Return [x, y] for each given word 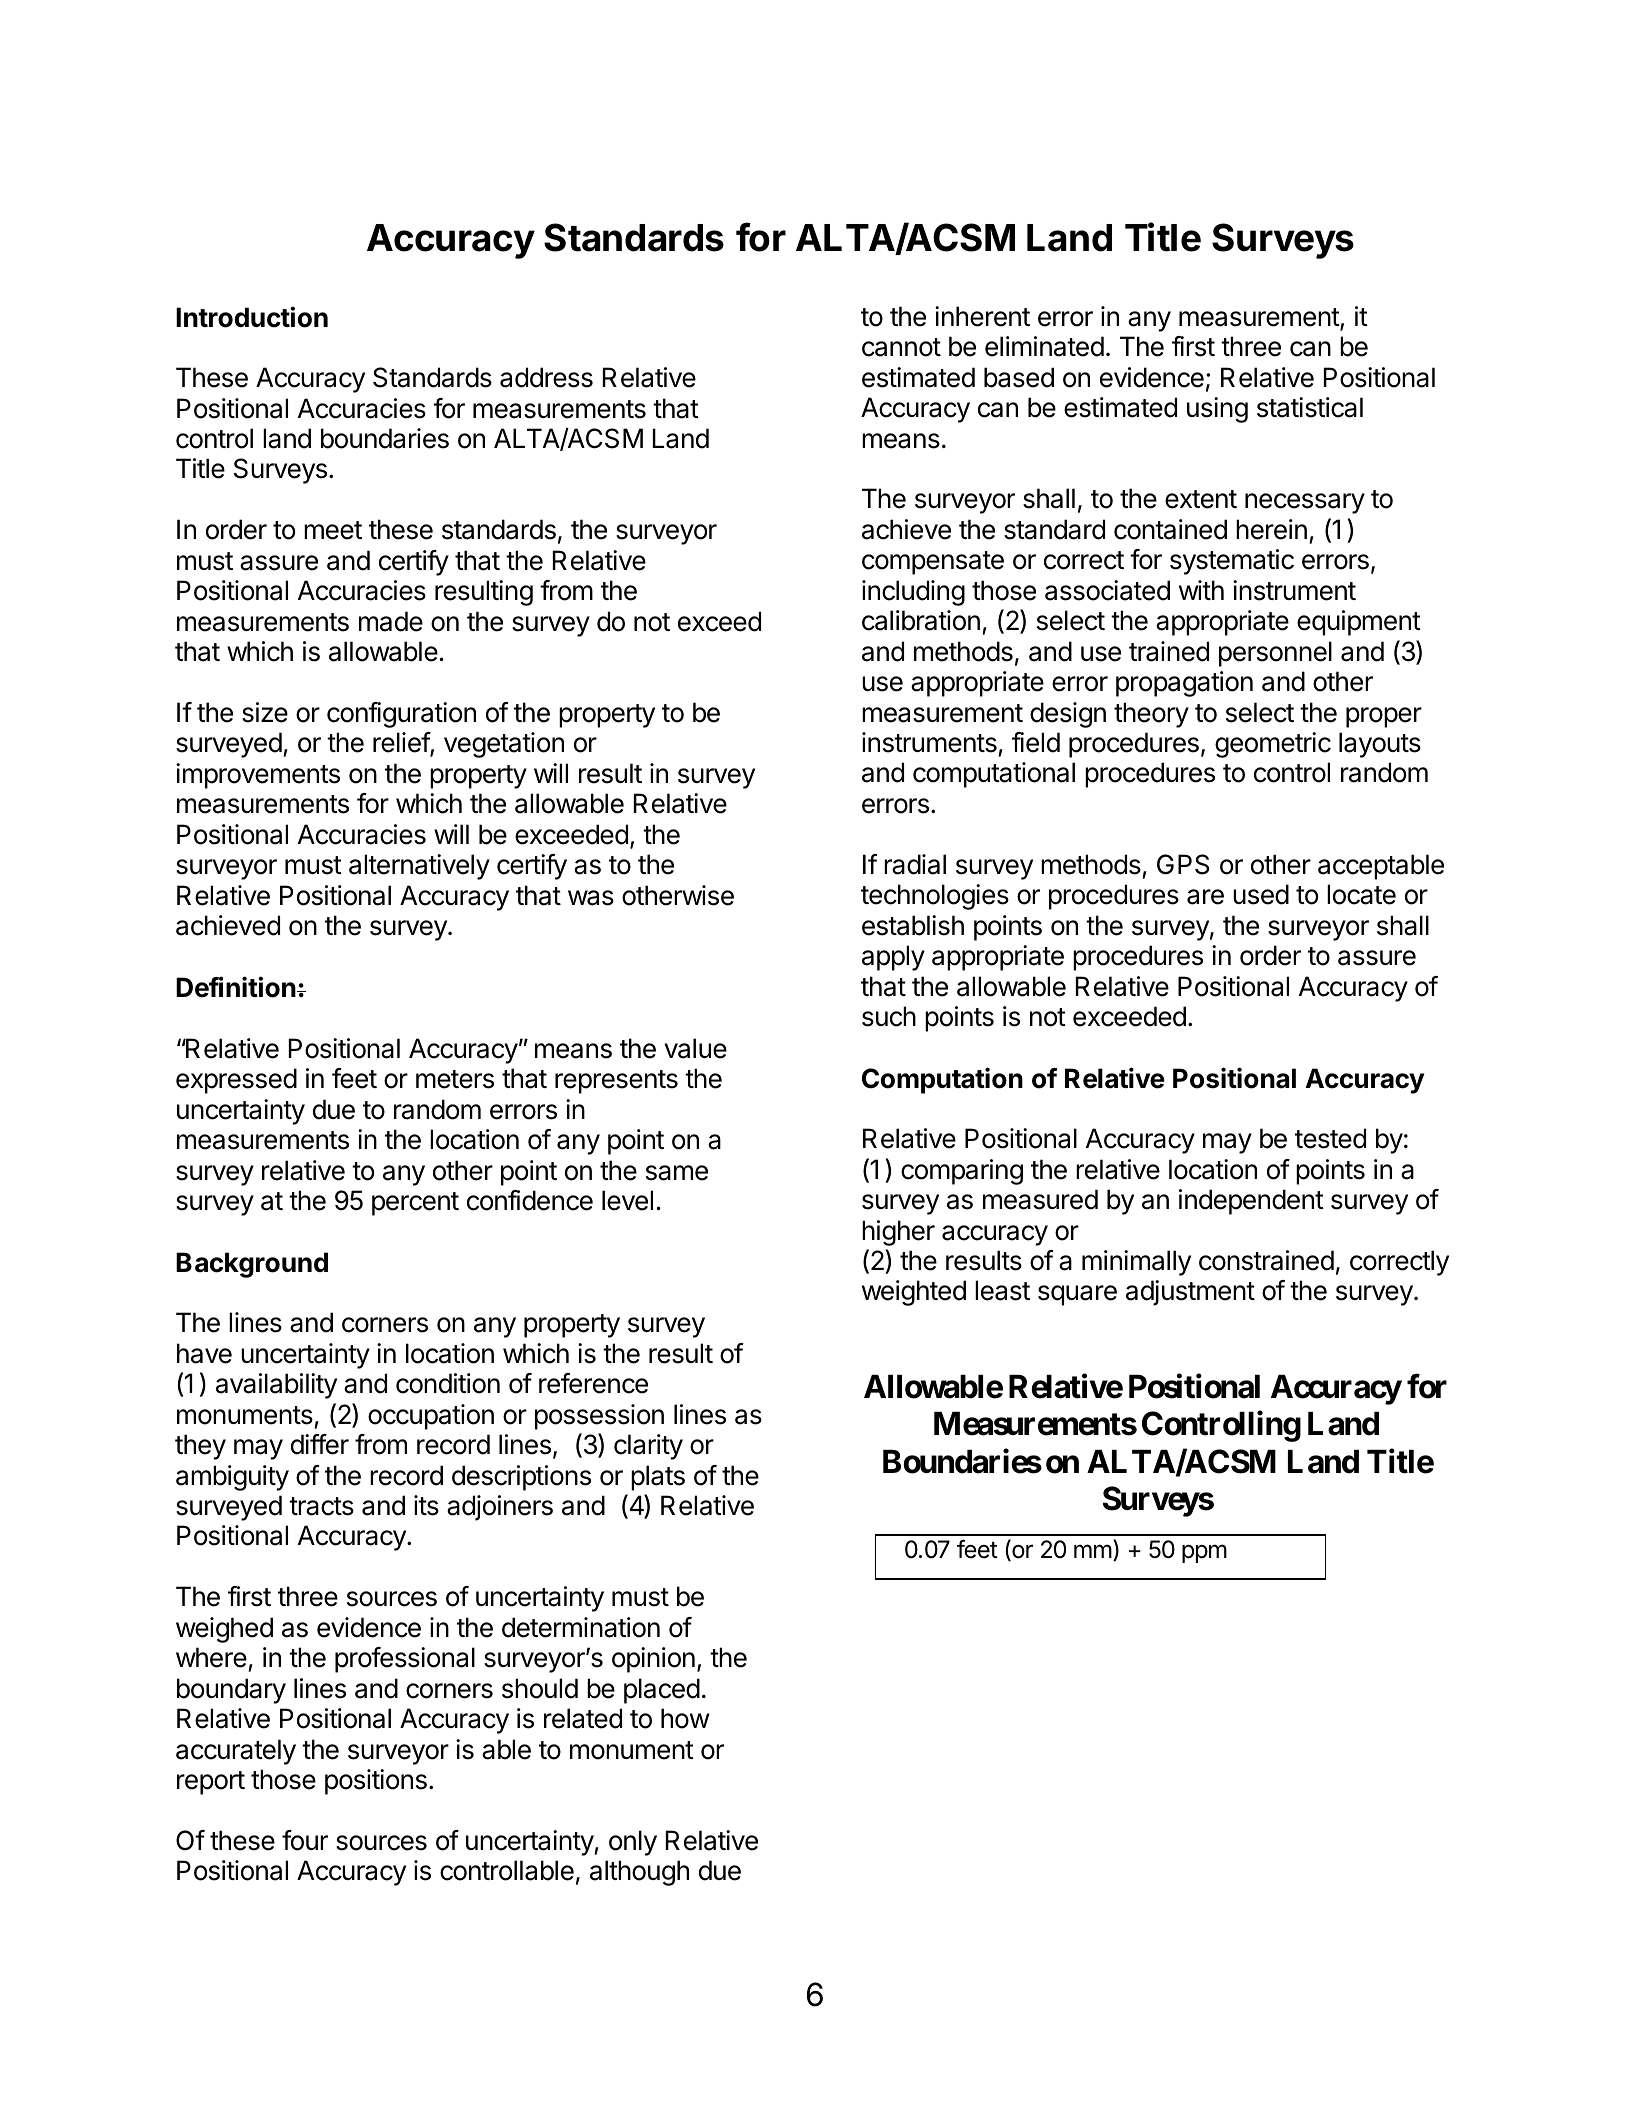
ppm [1204, 1553]
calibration [921, 620]
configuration [401, 715]
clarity [648, 1447]
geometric [1273, 745]
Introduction [252, 317]
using [1217, 410]
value [695, 1048]
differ [320, 1444]
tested [1330, 1138]
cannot [901, 347]
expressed [236, 1081]
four [305, 1840]
